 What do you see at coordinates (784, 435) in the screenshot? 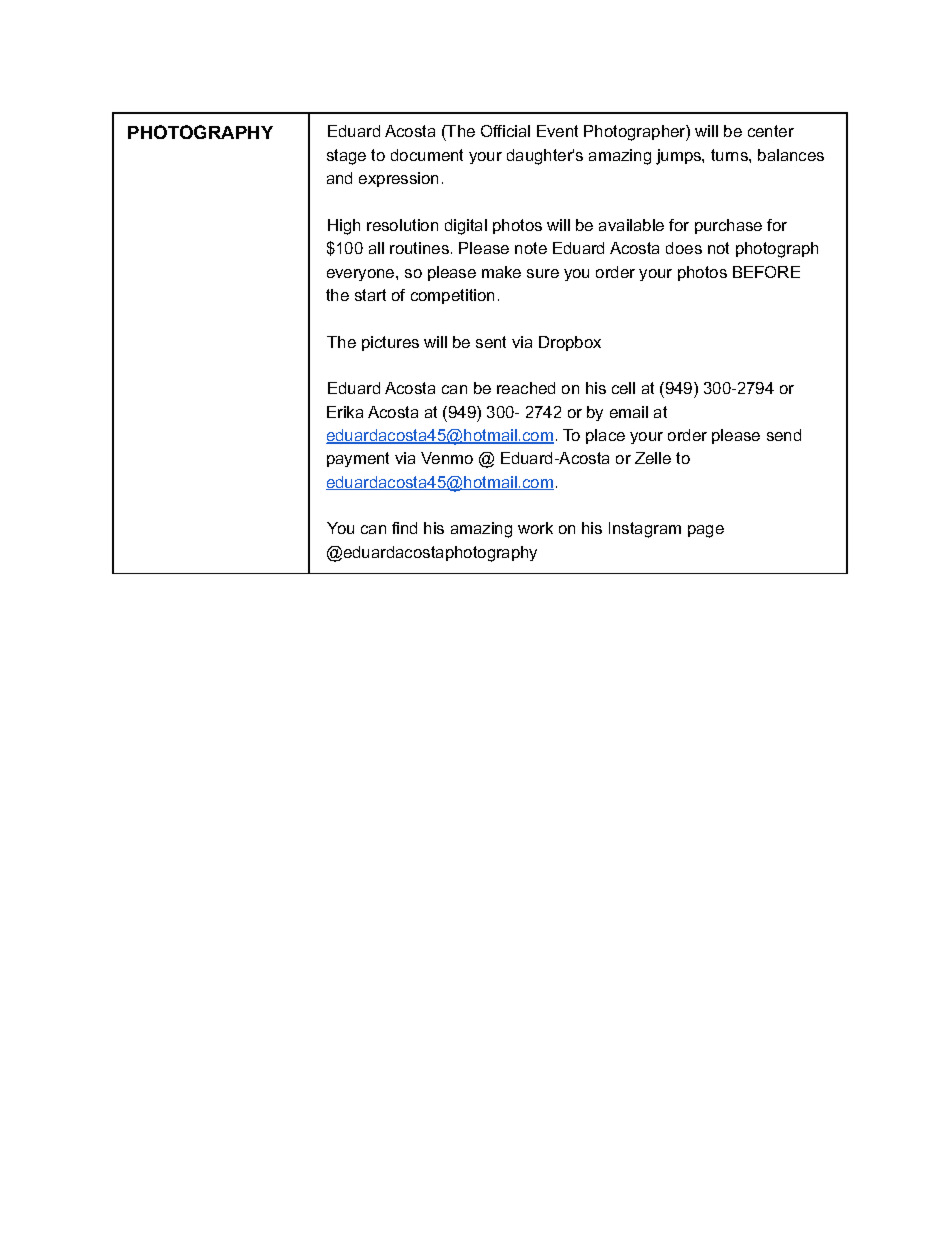
I see `send` at bounding box center [784, 435].
